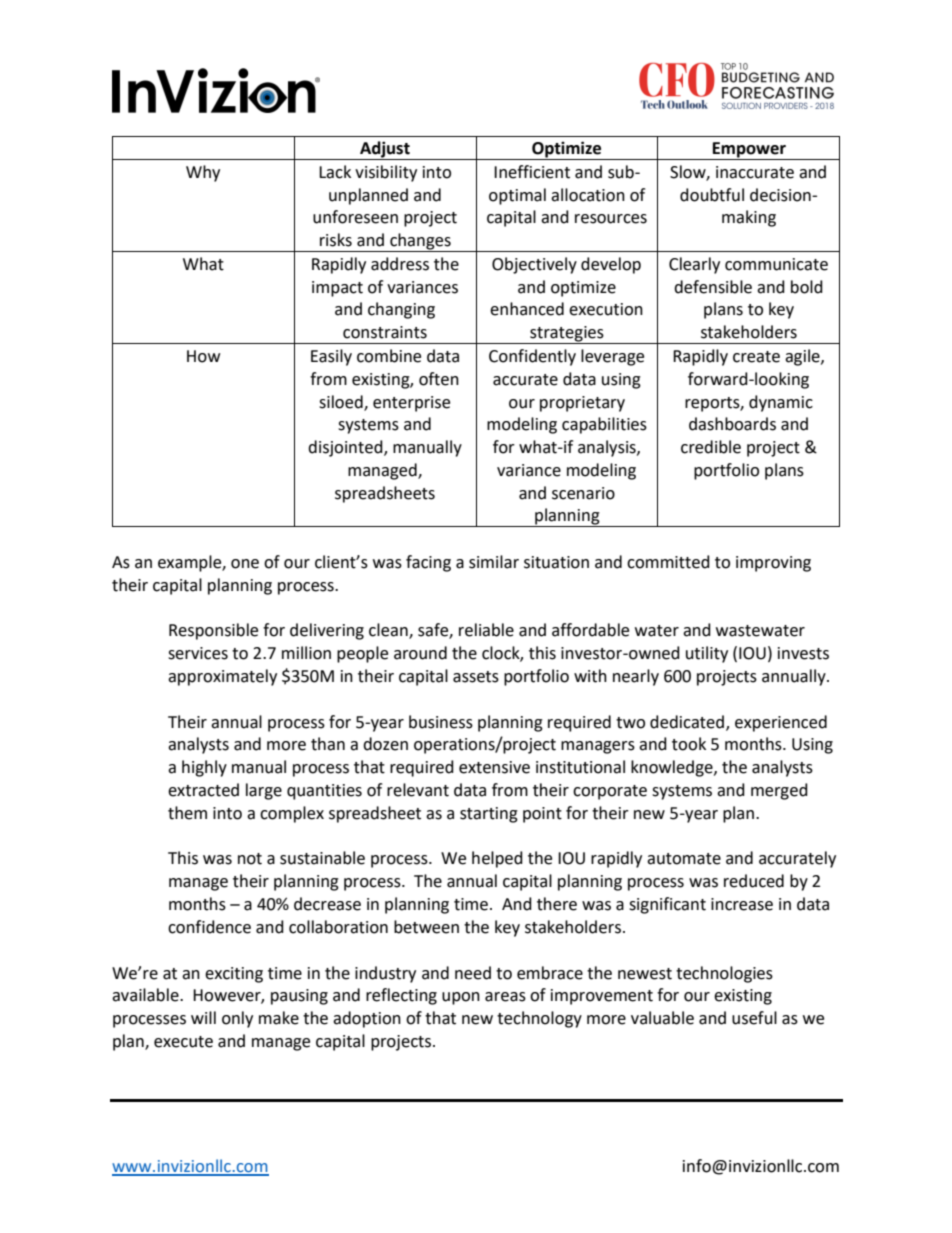  Describe the element at coordinates (411, 404) in the image. I see `enterprise` at that location.
